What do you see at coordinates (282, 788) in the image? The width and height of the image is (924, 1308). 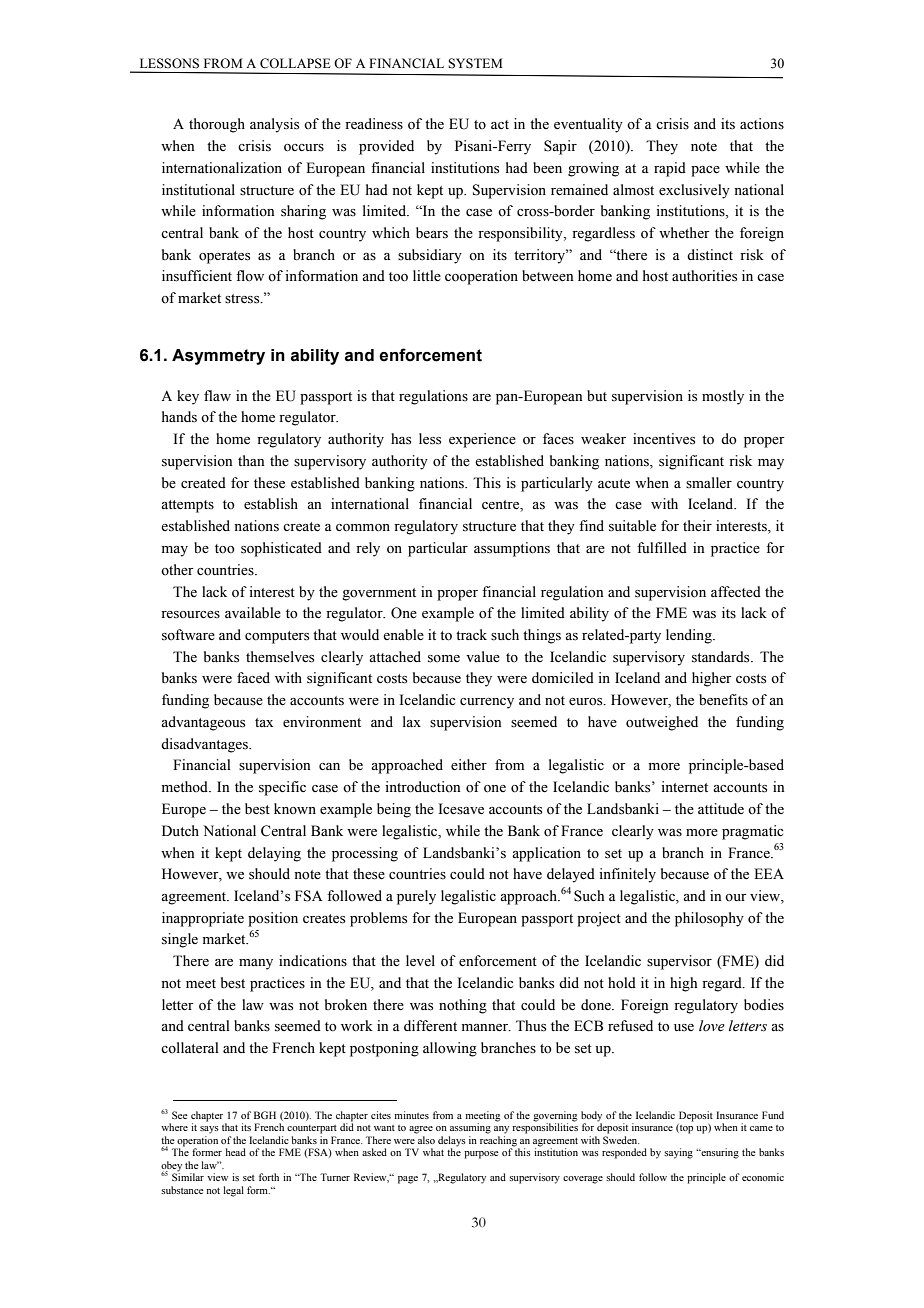 I see `specific` at bounding box center [282, 788].
